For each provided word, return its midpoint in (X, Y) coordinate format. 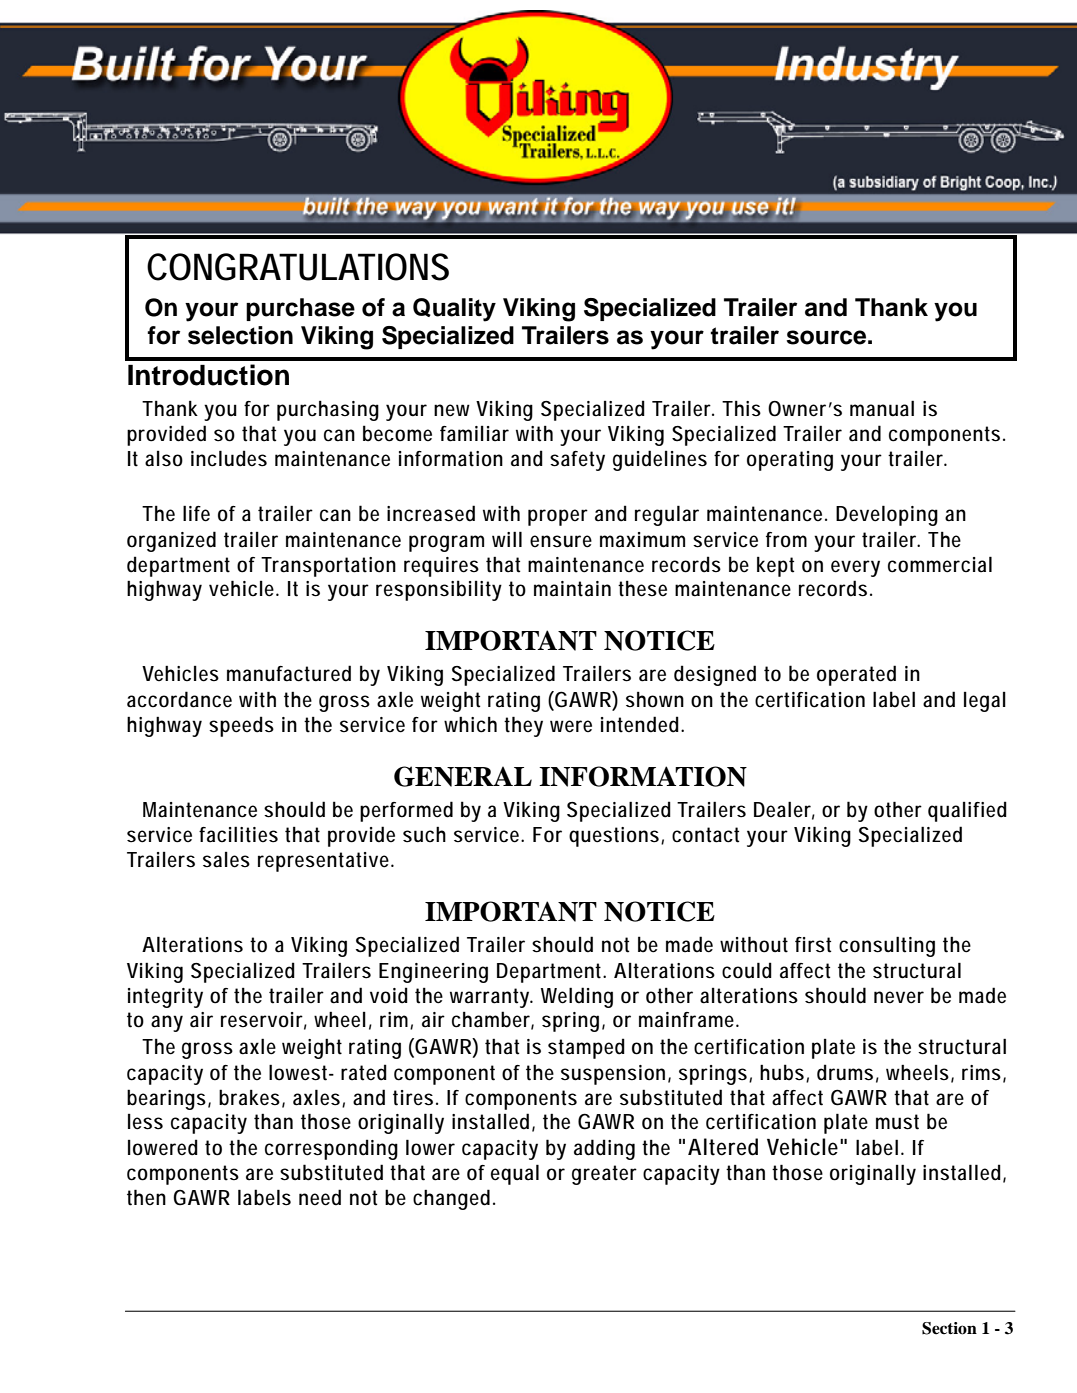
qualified (967, 811)
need (320, 1197)
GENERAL (463, 776)
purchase (300, 309)
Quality (454, 310)
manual (882, 408)
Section (949, 1328)
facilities (238, 834)
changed (451, 1199)
